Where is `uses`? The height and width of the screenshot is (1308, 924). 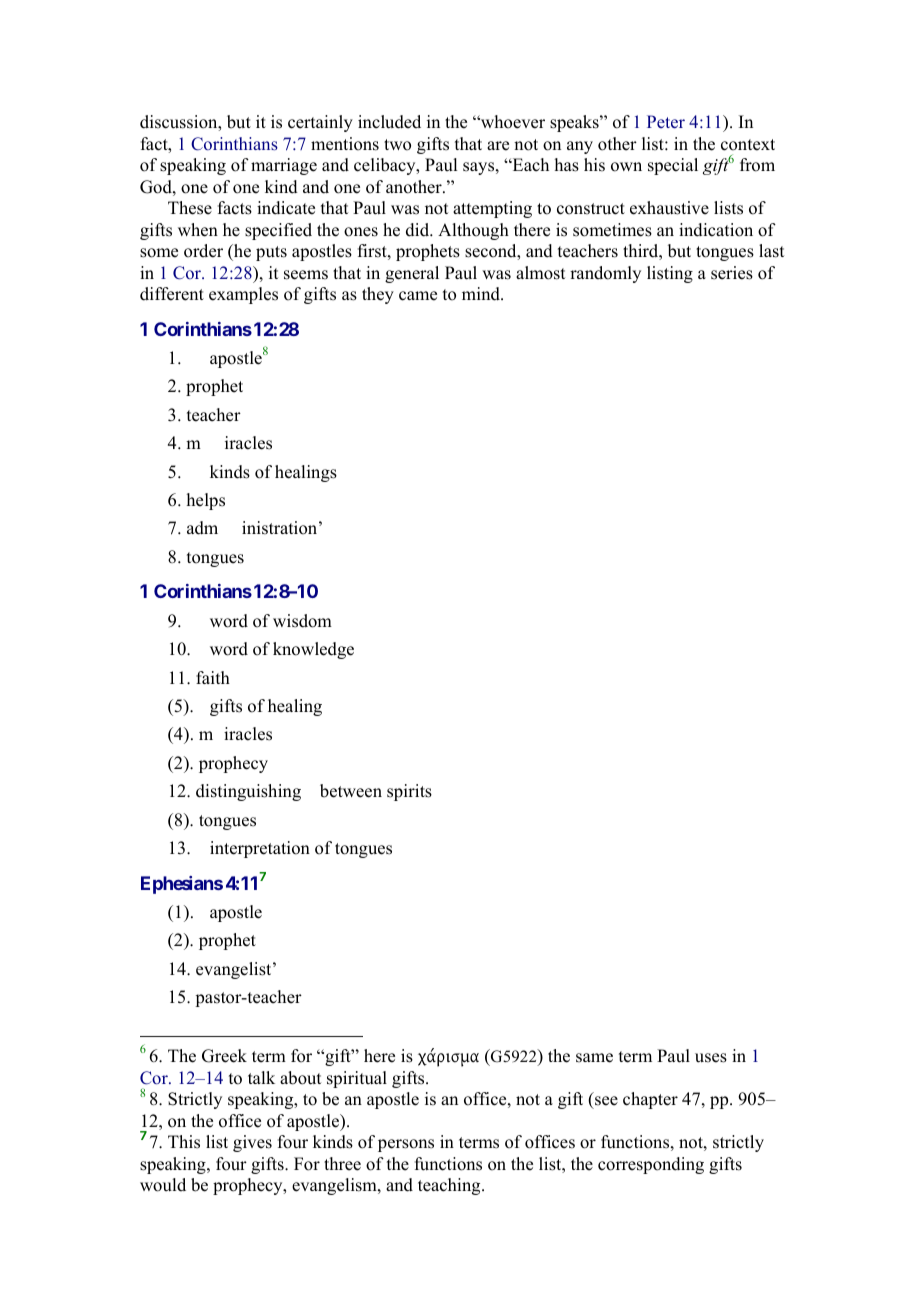
uses is located at coordinates (711, 1058).
